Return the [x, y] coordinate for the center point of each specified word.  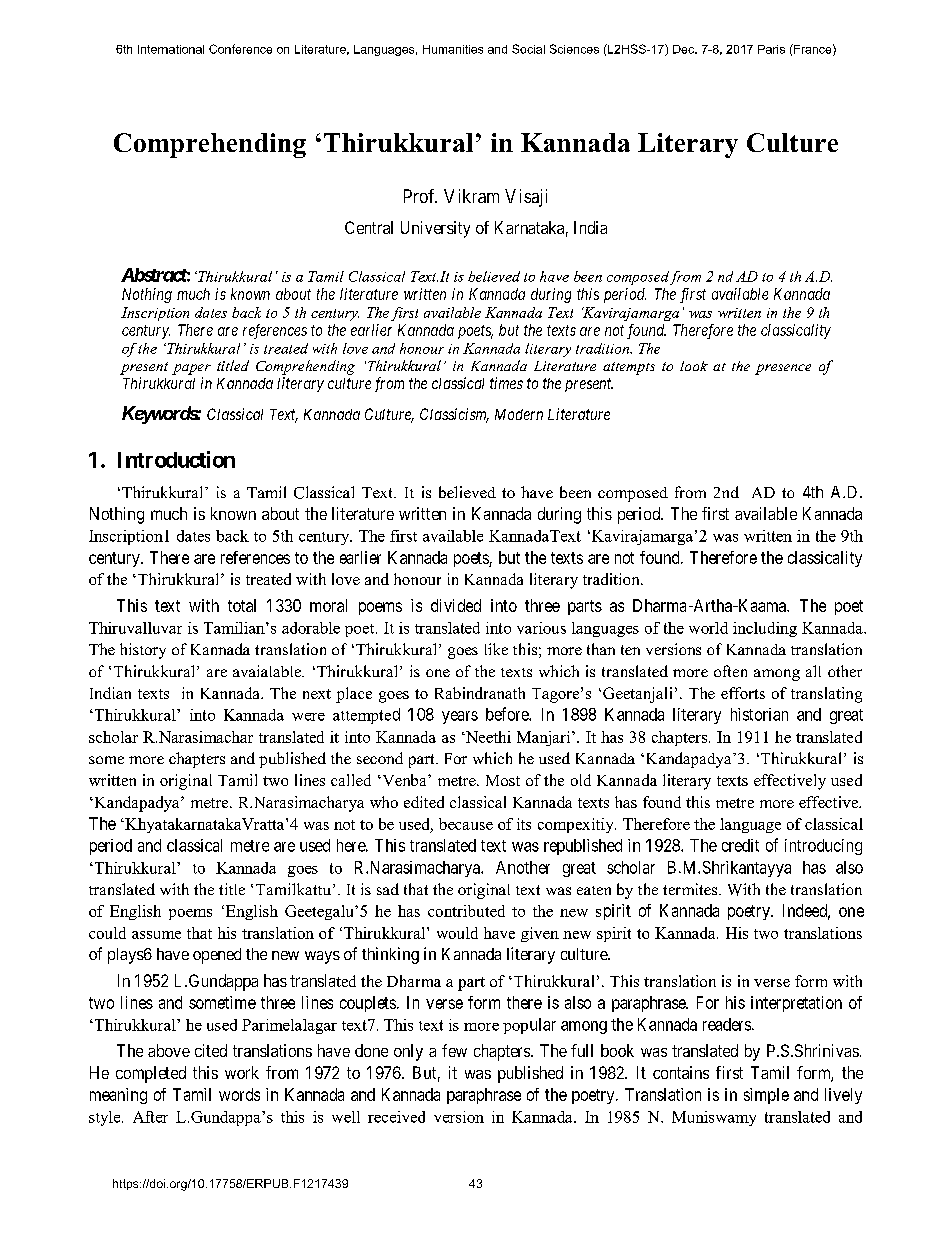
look [694, 366]
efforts [743, 693]
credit [740, 845]
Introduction [176, 459]
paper [191, 369]
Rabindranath [480, 693]
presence [783, 369]
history [143, 651]
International [171, 49]
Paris [771, 49]
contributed [466, 911]
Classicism [454, 415]
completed [151, 1074]
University [435, 229]
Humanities [453, 49]
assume [156, 935]
